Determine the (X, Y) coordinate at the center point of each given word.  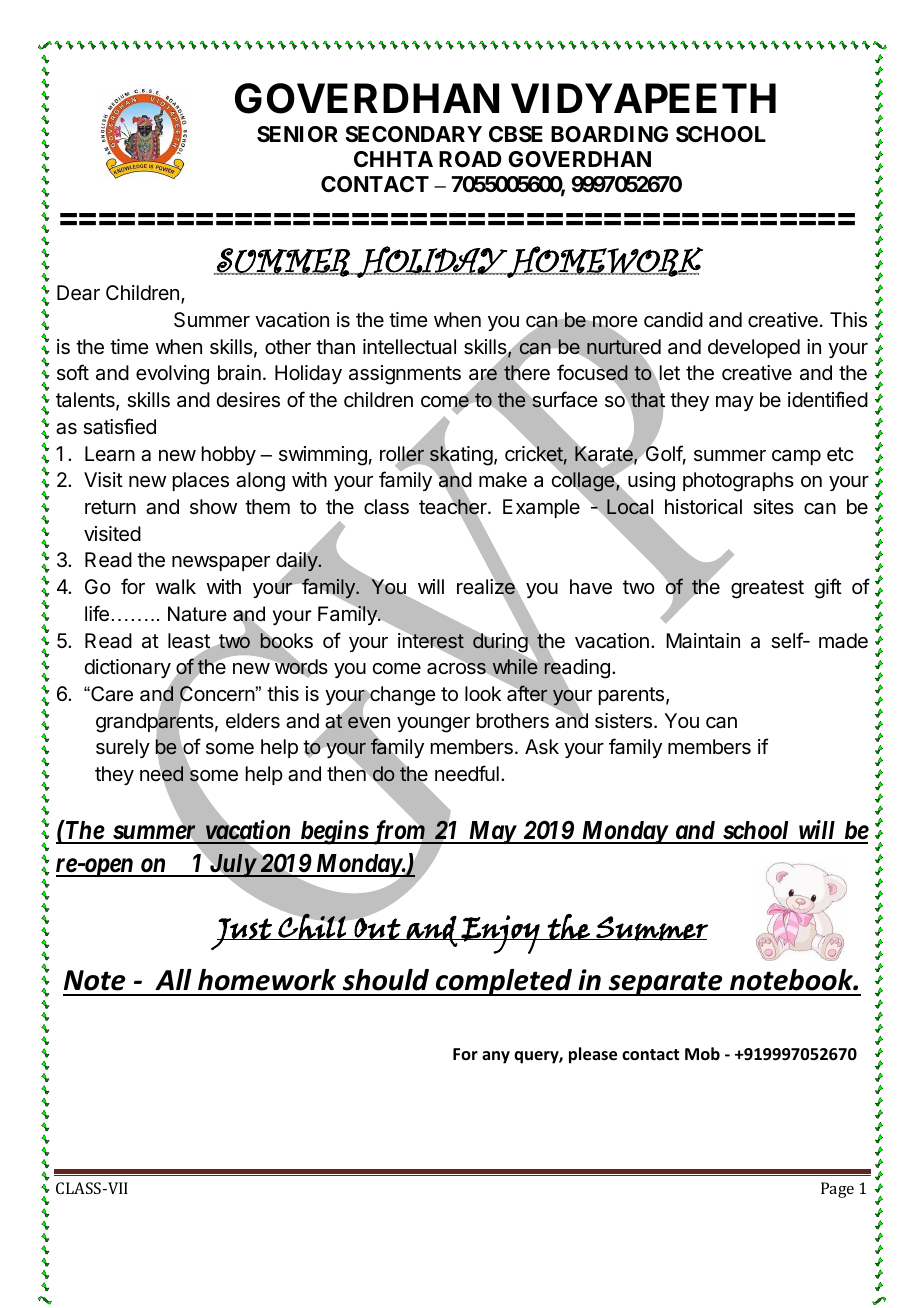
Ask (542, 747)
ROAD (470, 159)
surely (123, 748)
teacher (454, 507)
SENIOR (297, 134)
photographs (738, 482)
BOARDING (609, 134)
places (201, 481)
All (173, 979)
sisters (625, 721)
